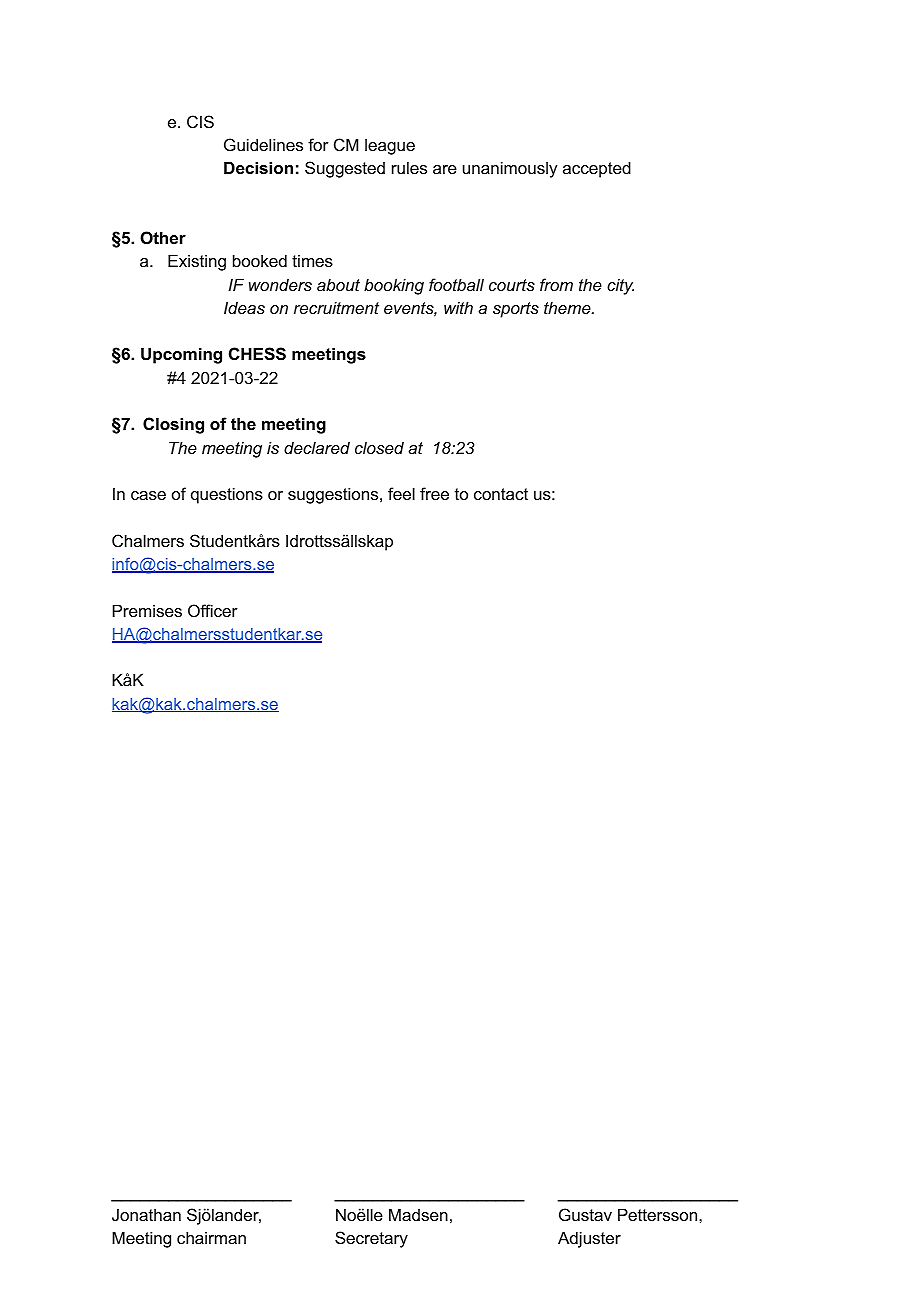 This document has height=1307, width=924. What do you see at coordinates (258, 167) in the document?
I see `Decision` at bounding box center [258, 167].
